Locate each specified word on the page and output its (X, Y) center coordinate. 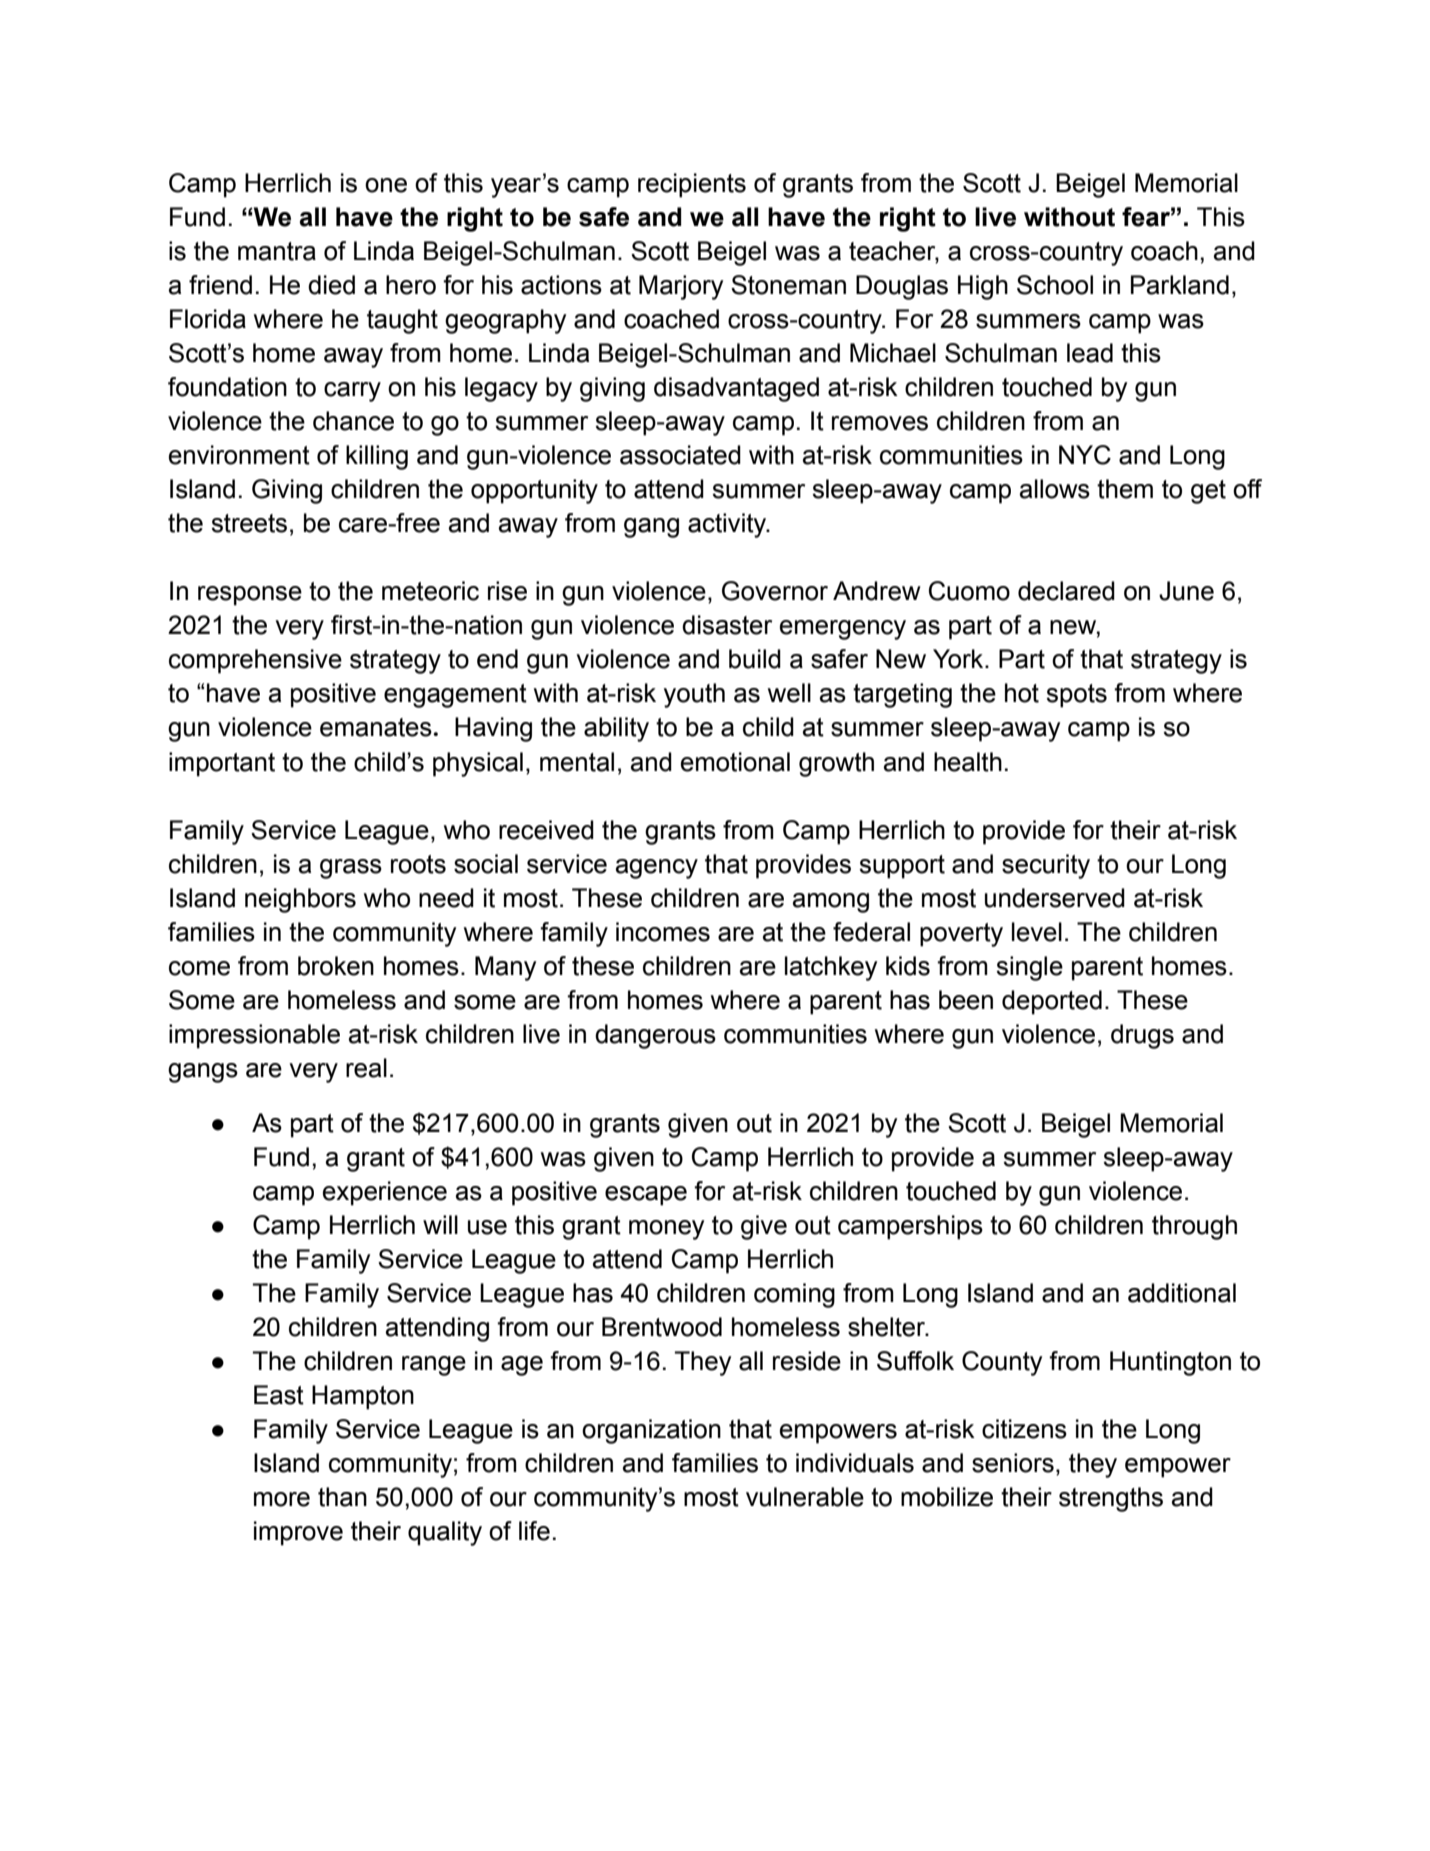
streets (249, 523)
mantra (277, 251)
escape (646, 1196)
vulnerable (805, 1497)
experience (385, 1193)
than (342, 1497)
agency (657, 869)
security (1046, 866)
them (1125, 489)
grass (351, 869)
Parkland (1180, 285)
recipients (692, 185)
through (1194, 1227)
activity (728, 525)
